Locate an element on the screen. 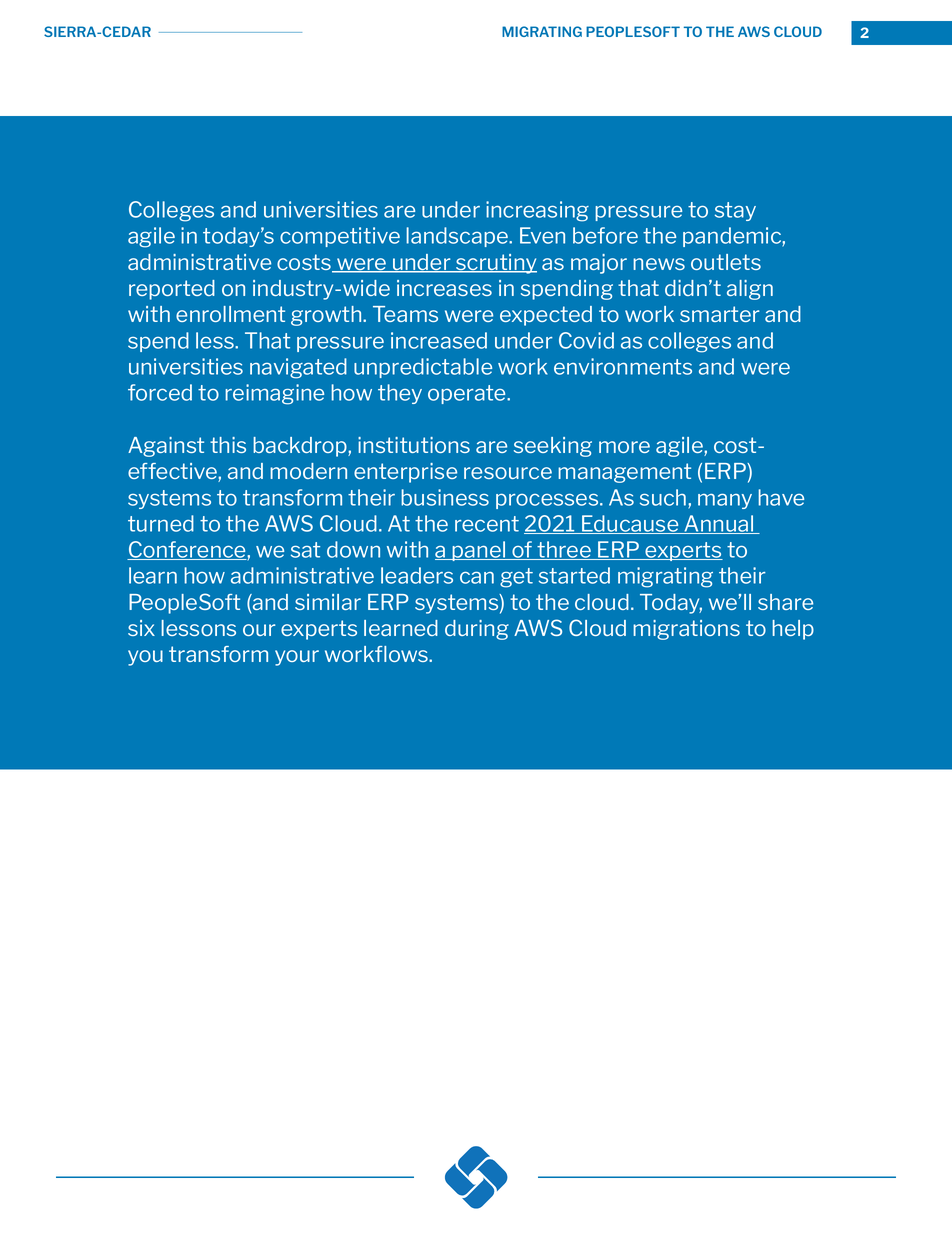  environments is located at coordinates (623, 366).
